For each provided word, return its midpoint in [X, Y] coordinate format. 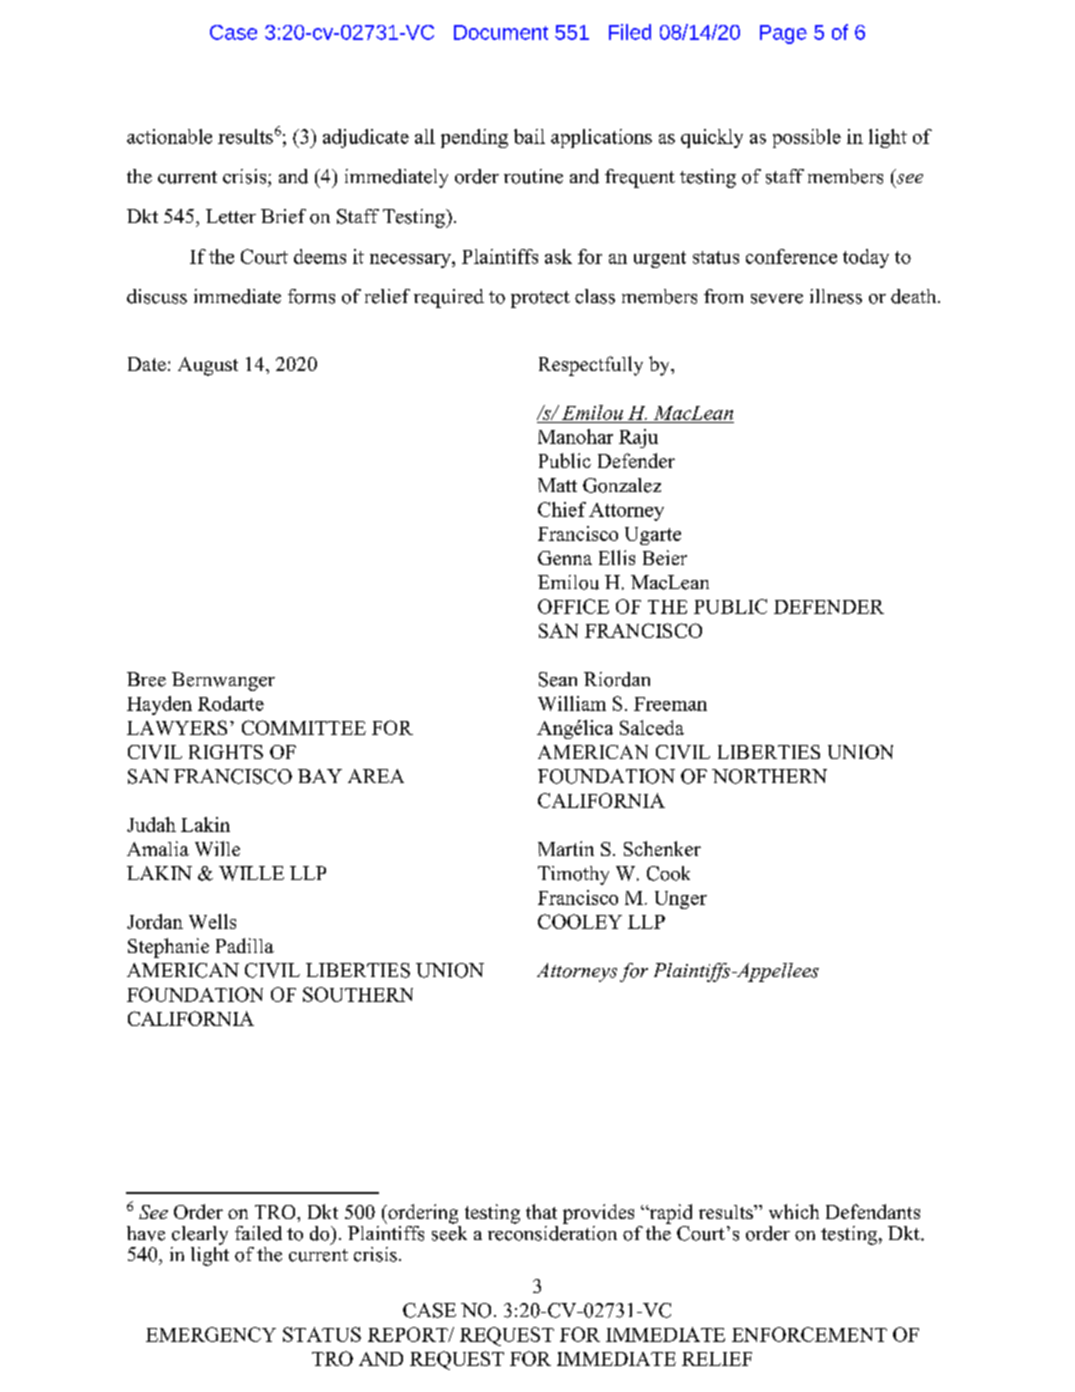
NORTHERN [769, 776]
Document [501, 32]
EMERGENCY [211, 1334]
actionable [169, 136]
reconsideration [552, 1232]
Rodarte [231, 703]
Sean [558, 679]
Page [783, 34]
